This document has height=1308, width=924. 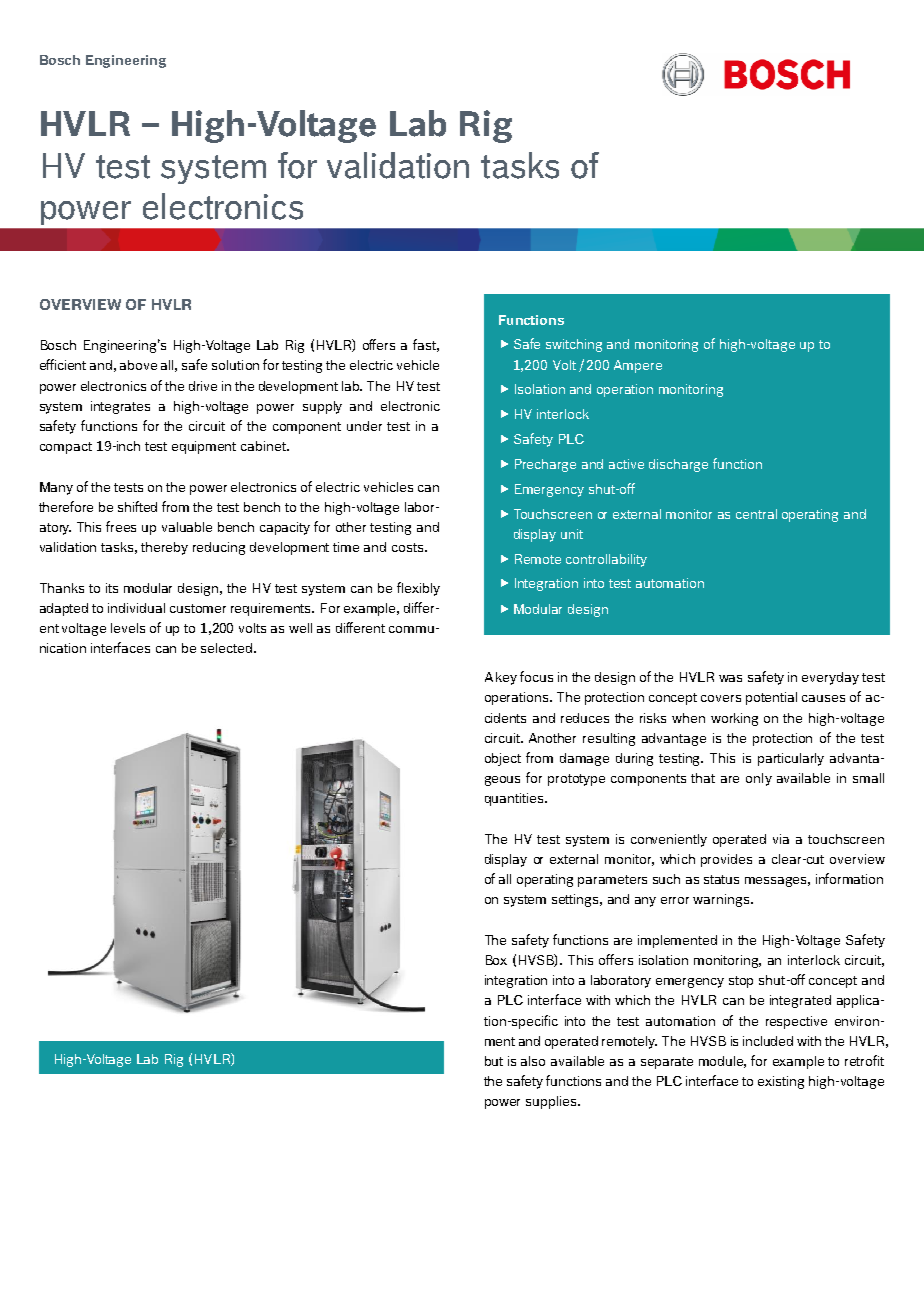 What do you see at coordinates (418, 589) in the document?
I see `flexibly` at bounding box center [418, 589].
